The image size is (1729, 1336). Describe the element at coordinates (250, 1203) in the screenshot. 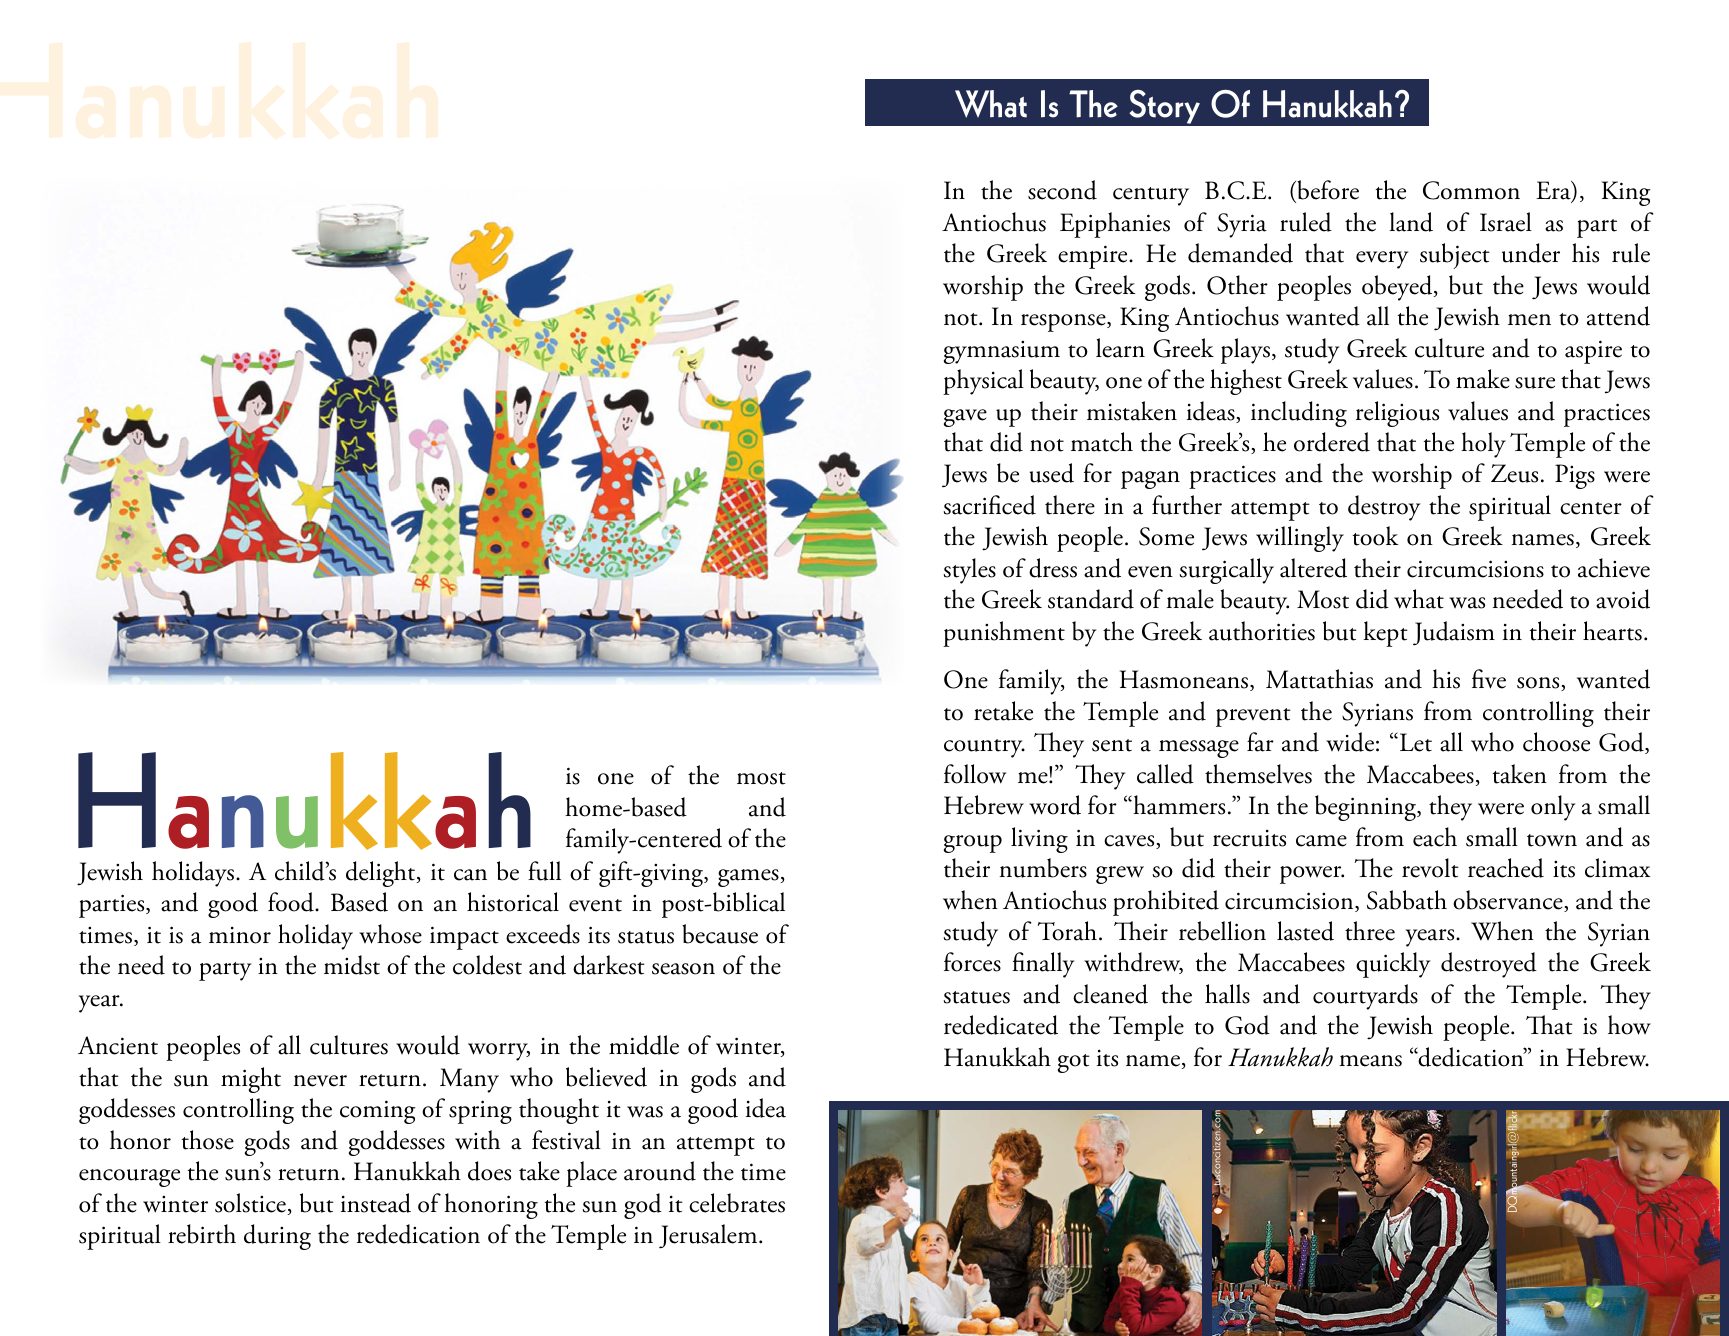

I see `solstice` at that location.
